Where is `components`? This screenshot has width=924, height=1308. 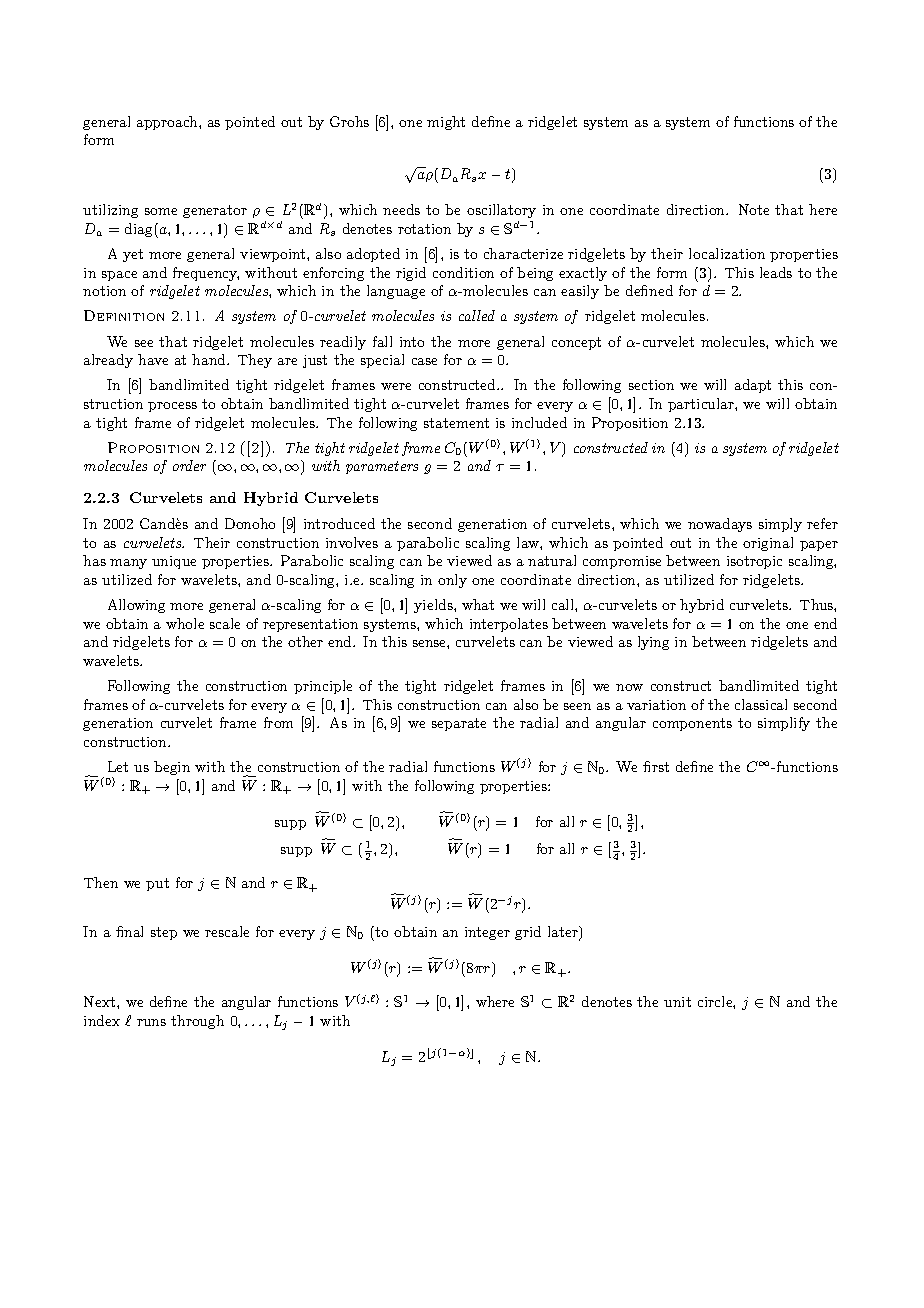
components is located at coordinates (692, 724).
